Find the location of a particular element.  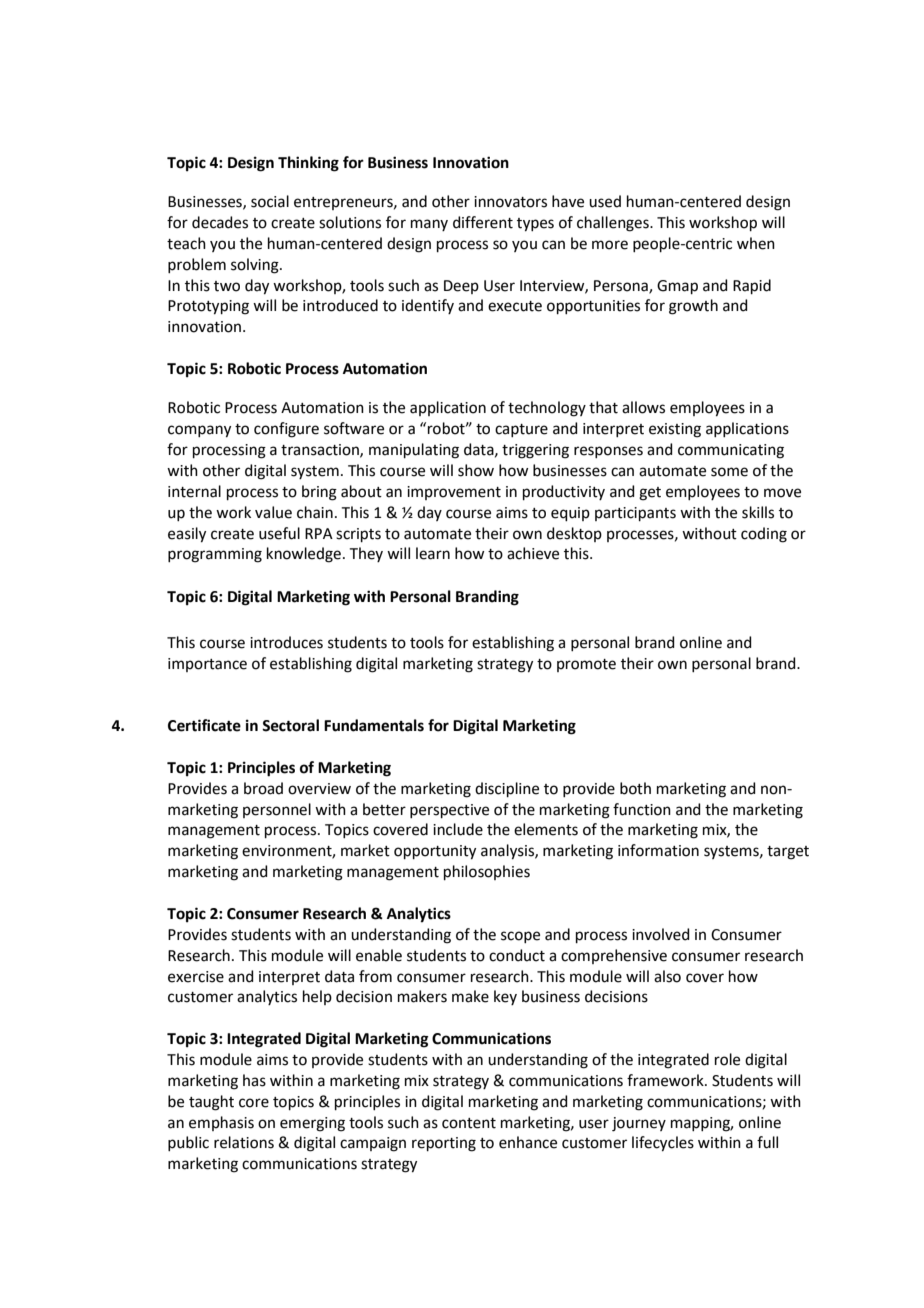

value is located at coordinates (273, 512).
